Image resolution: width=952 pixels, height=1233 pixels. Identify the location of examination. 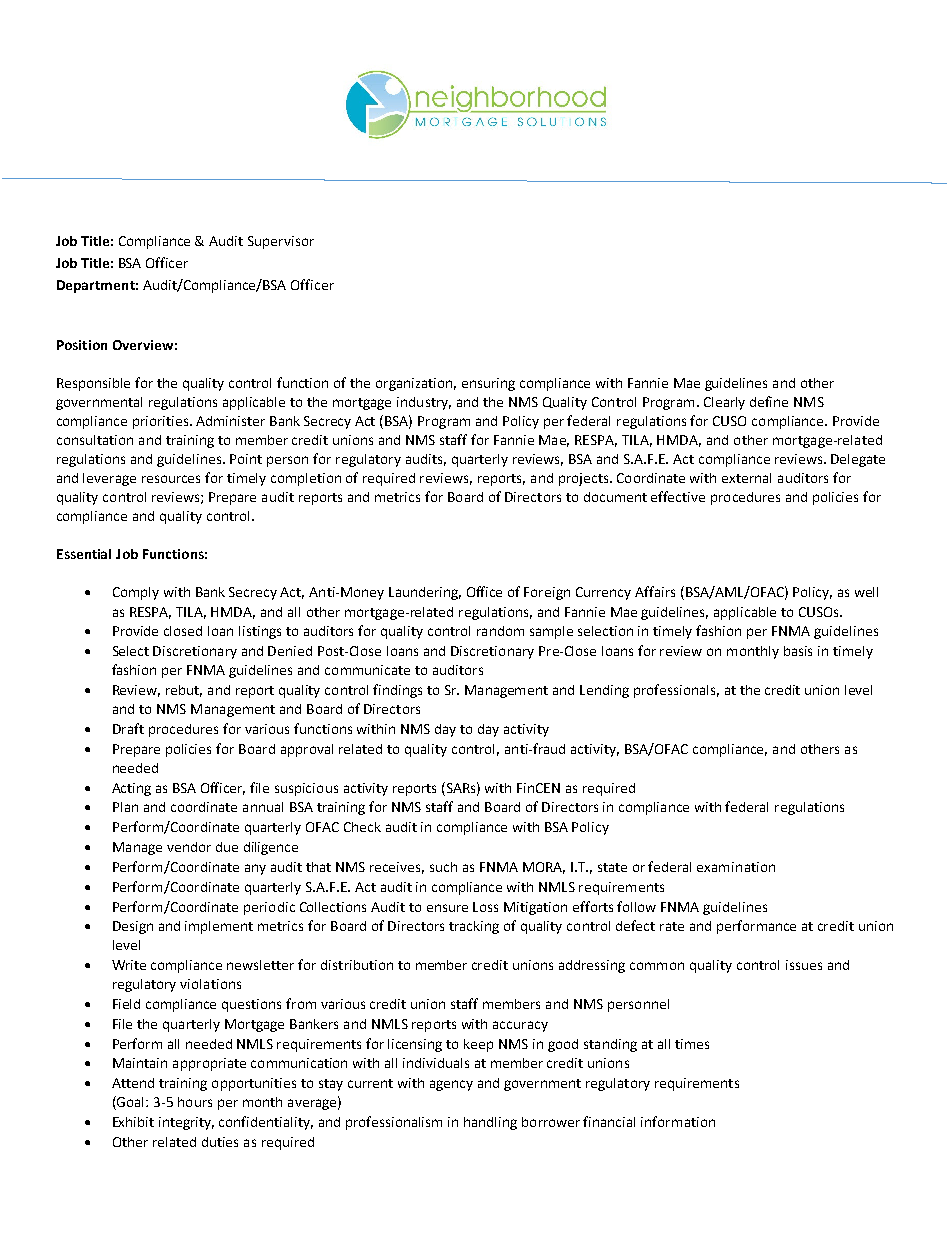
(736, 867).
